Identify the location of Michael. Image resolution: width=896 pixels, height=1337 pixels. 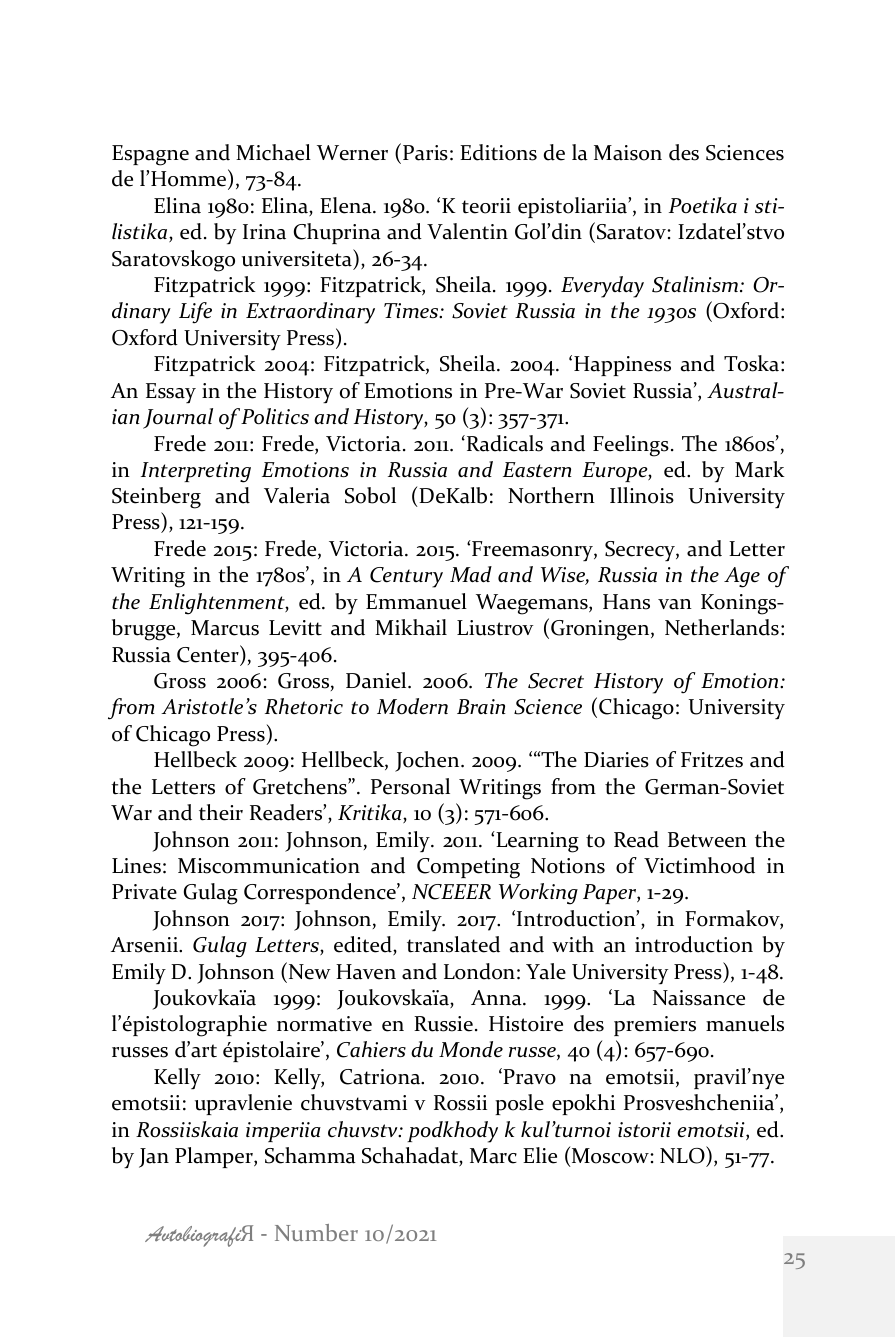
(273, 152).
